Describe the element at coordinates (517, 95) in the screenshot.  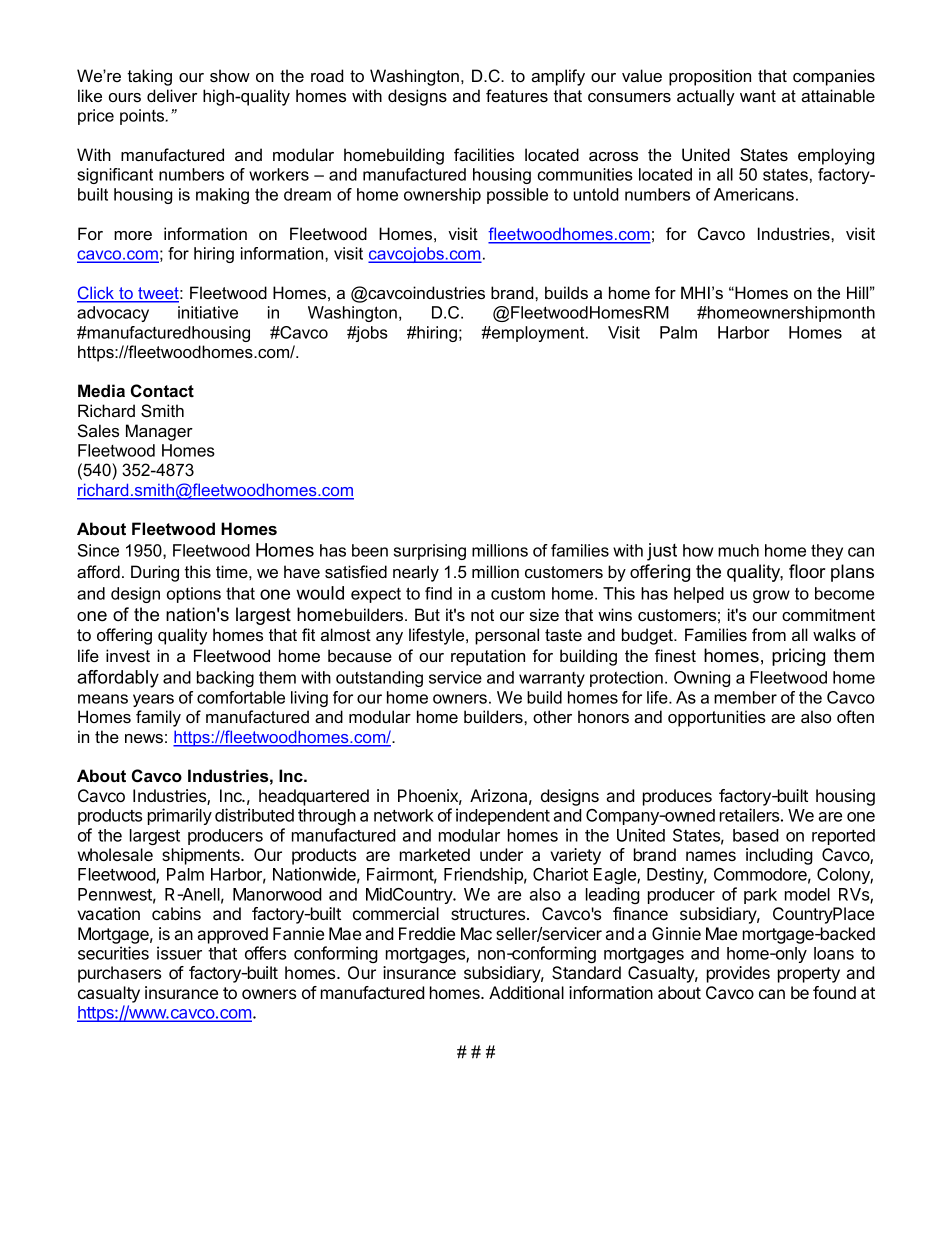
I see `features` at that location.
